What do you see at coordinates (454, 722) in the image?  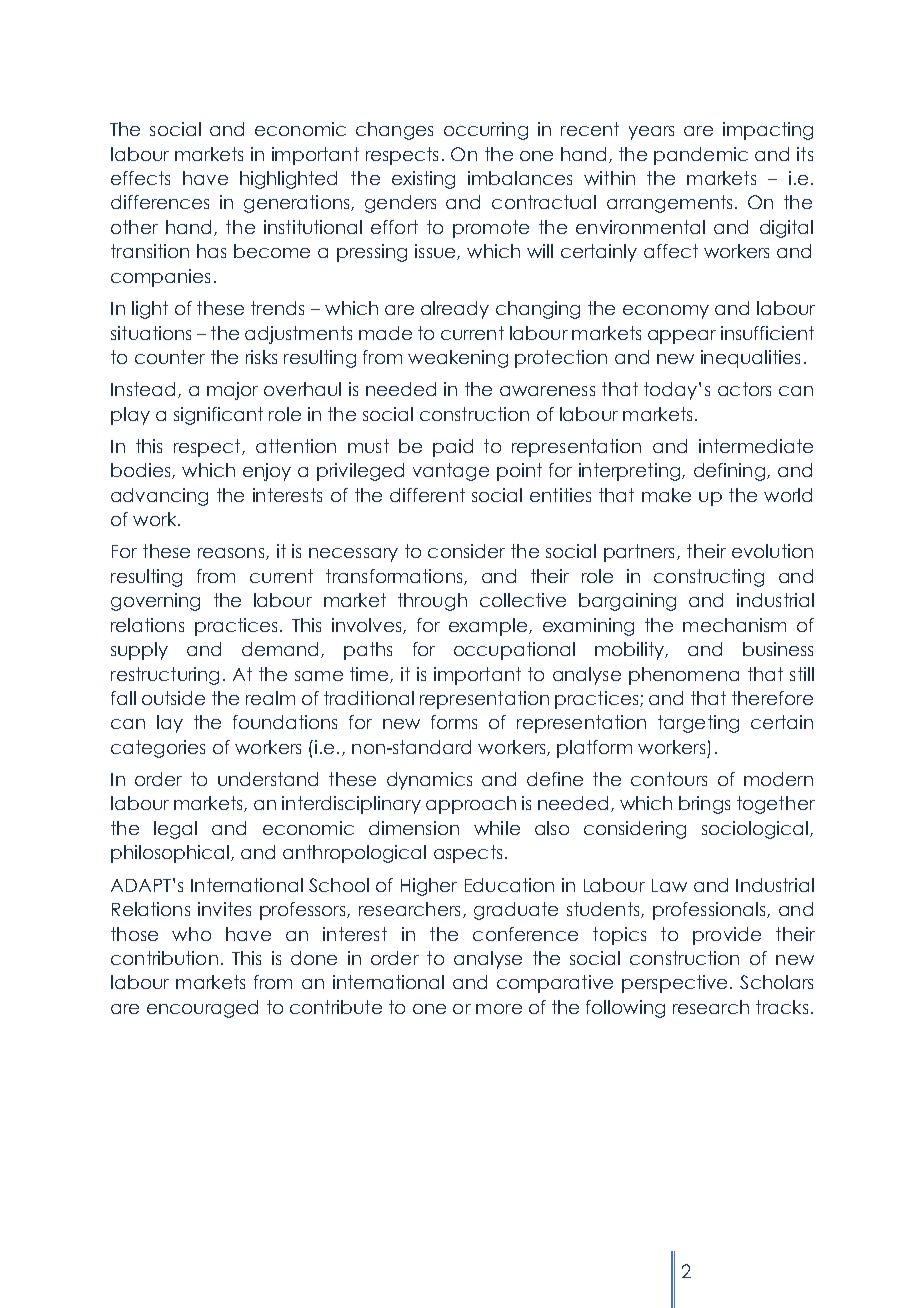 I see `forms` at bounding box center [454, 722].
